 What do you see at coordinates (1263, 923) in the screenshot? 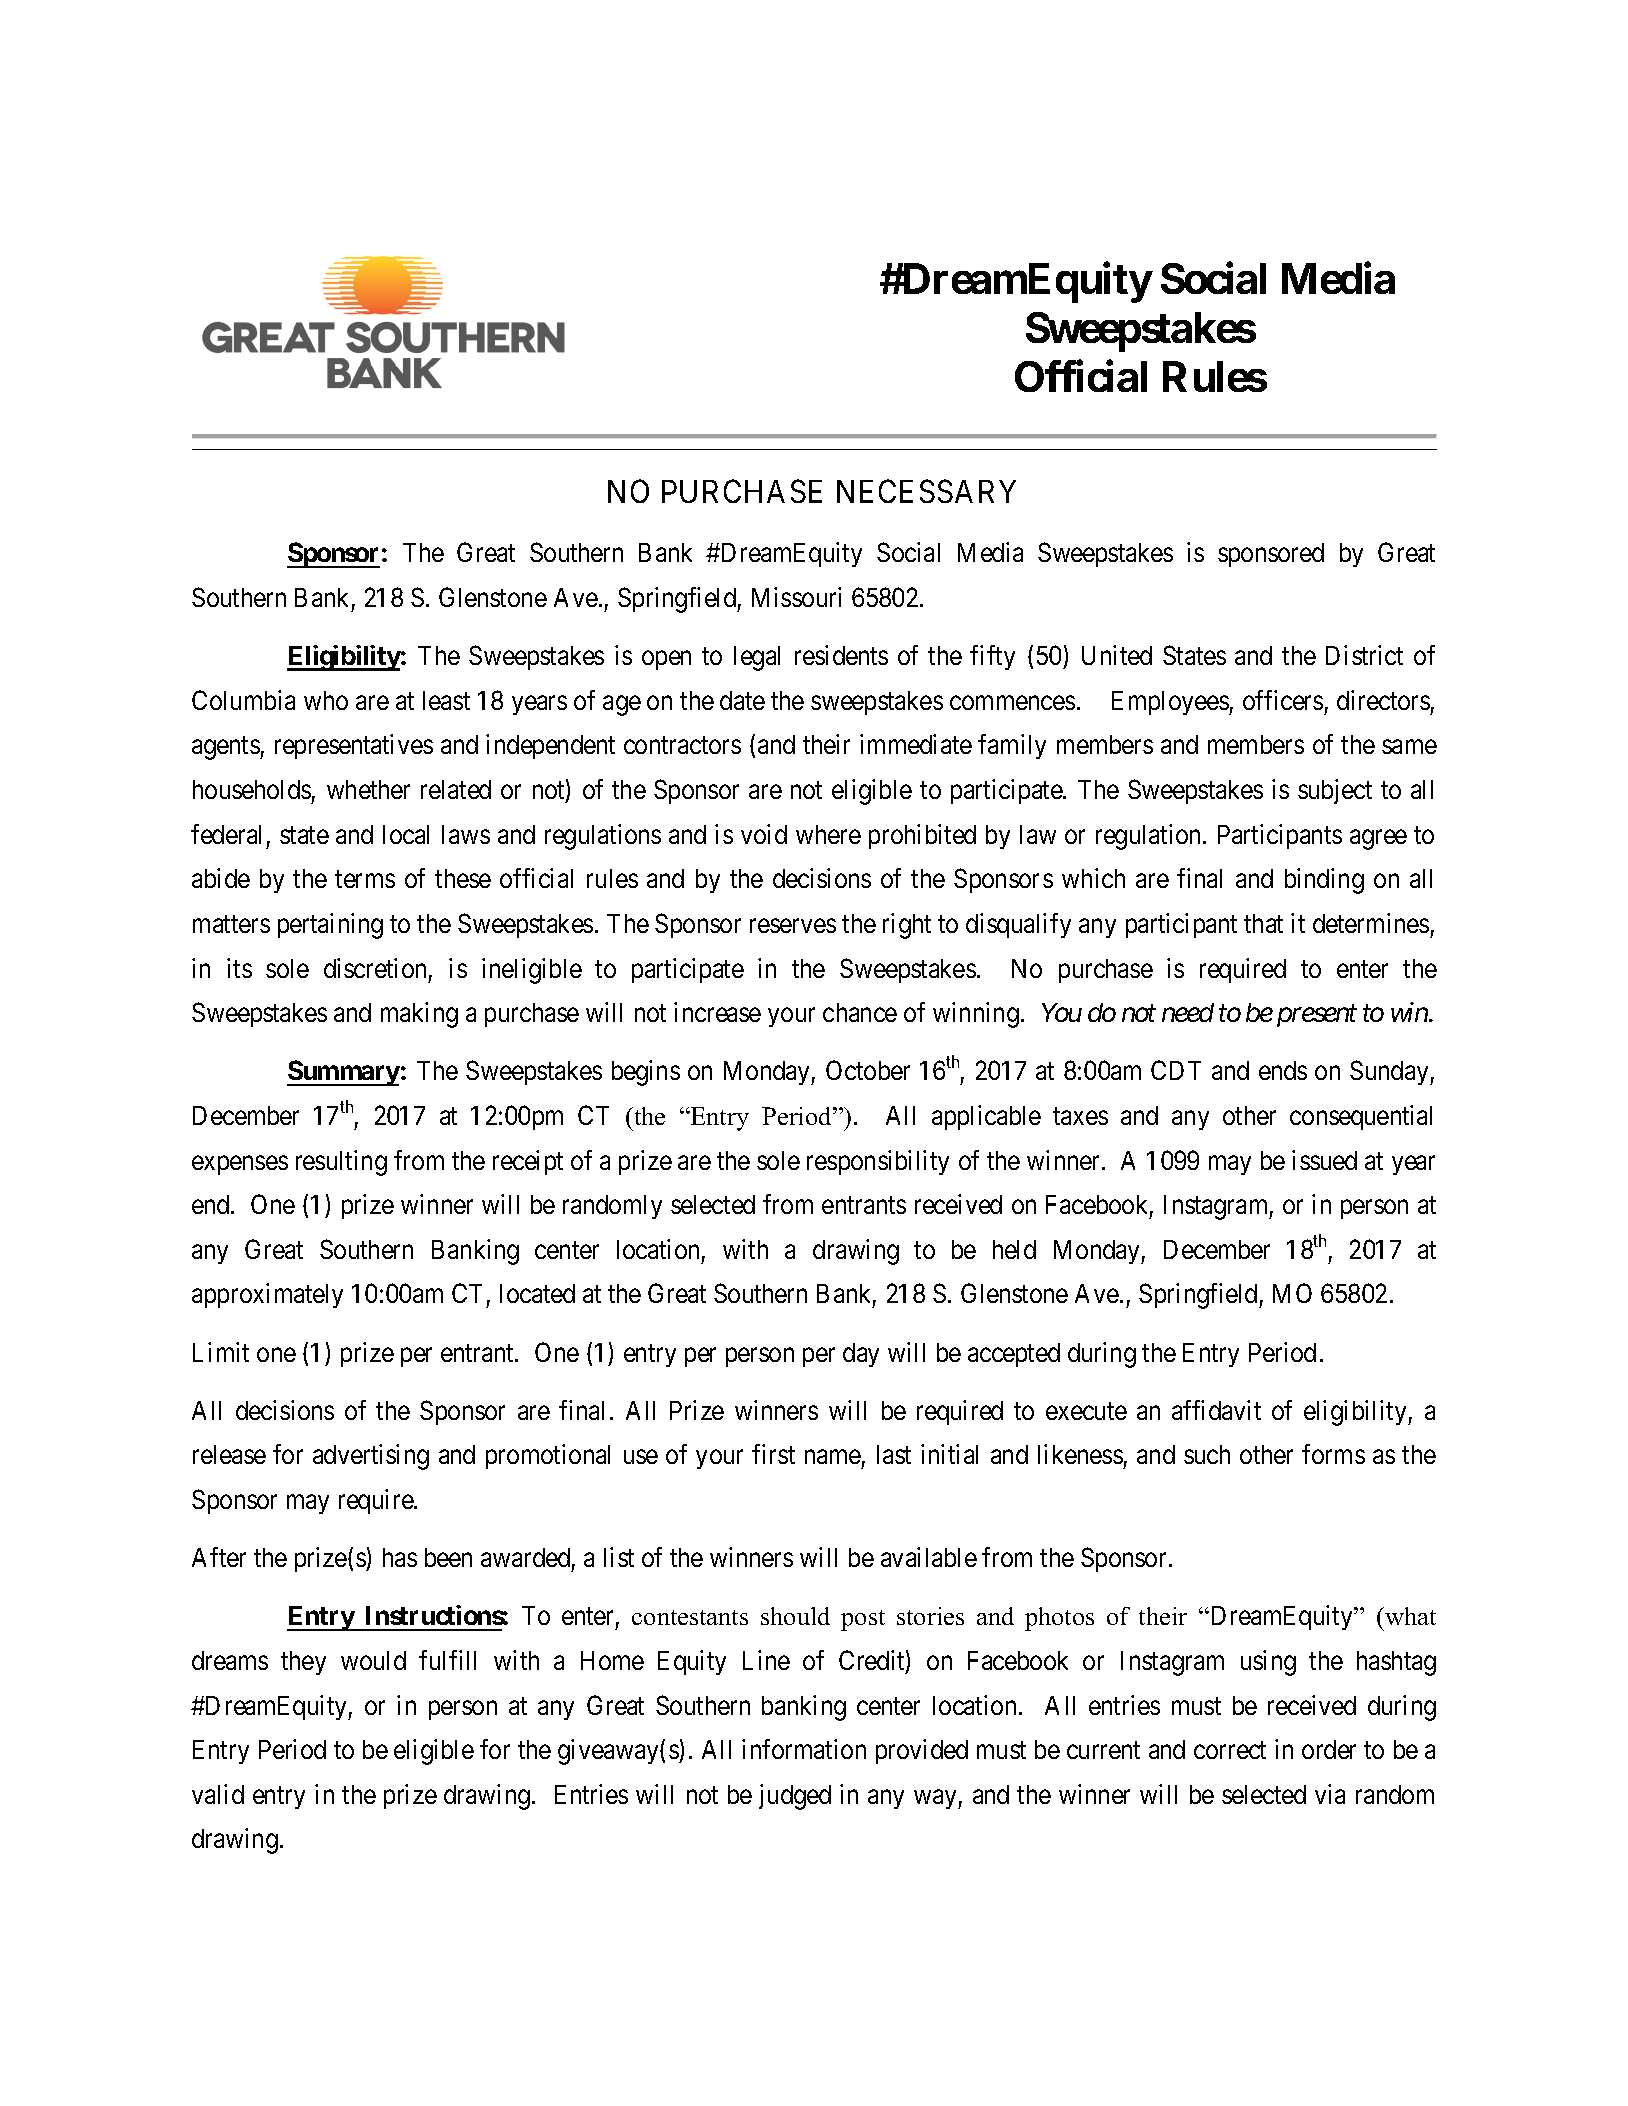
I see `that` at bounding box center [1263, 923].
